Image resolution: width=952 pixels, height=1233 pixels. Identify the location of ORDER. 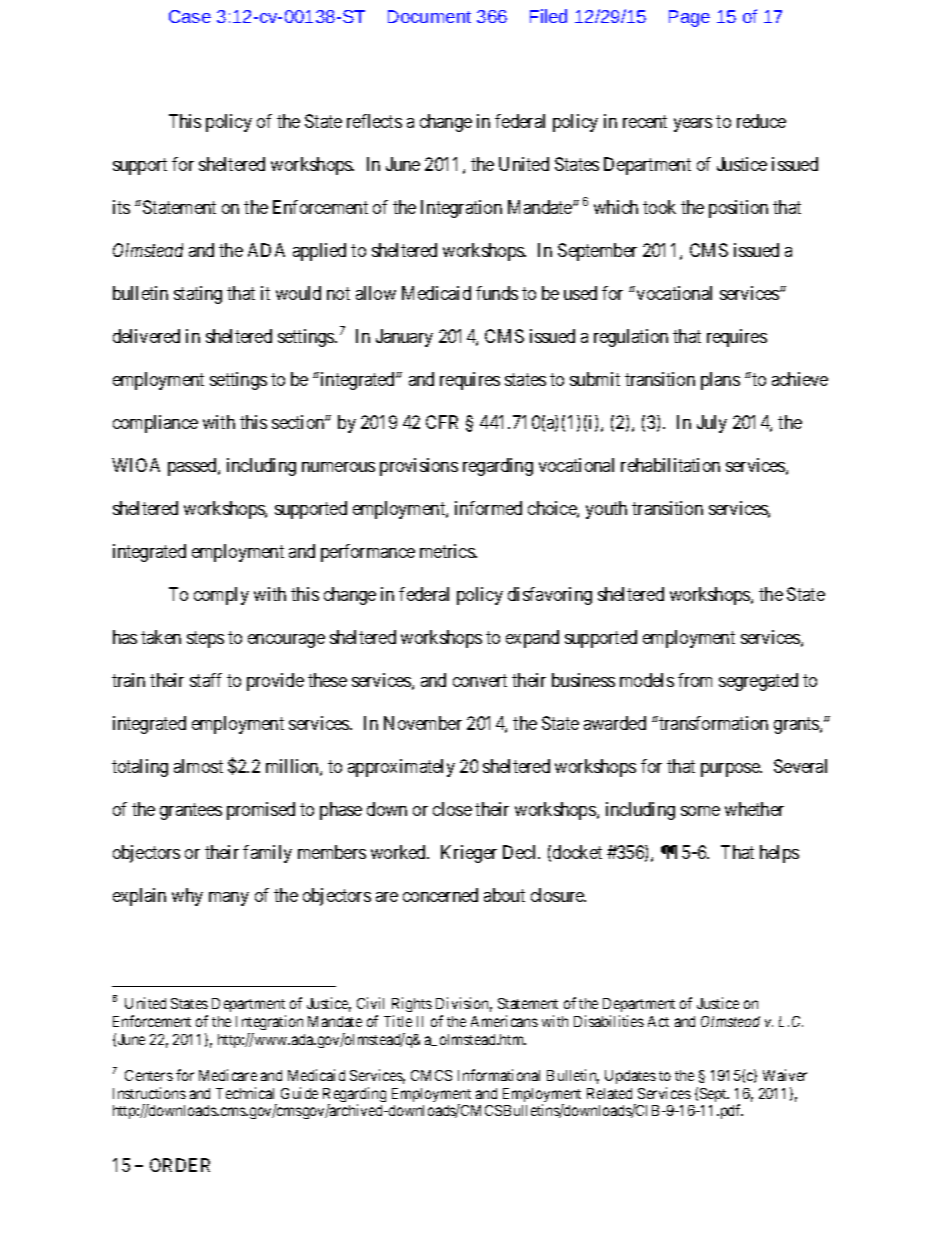
(180, 1165).
